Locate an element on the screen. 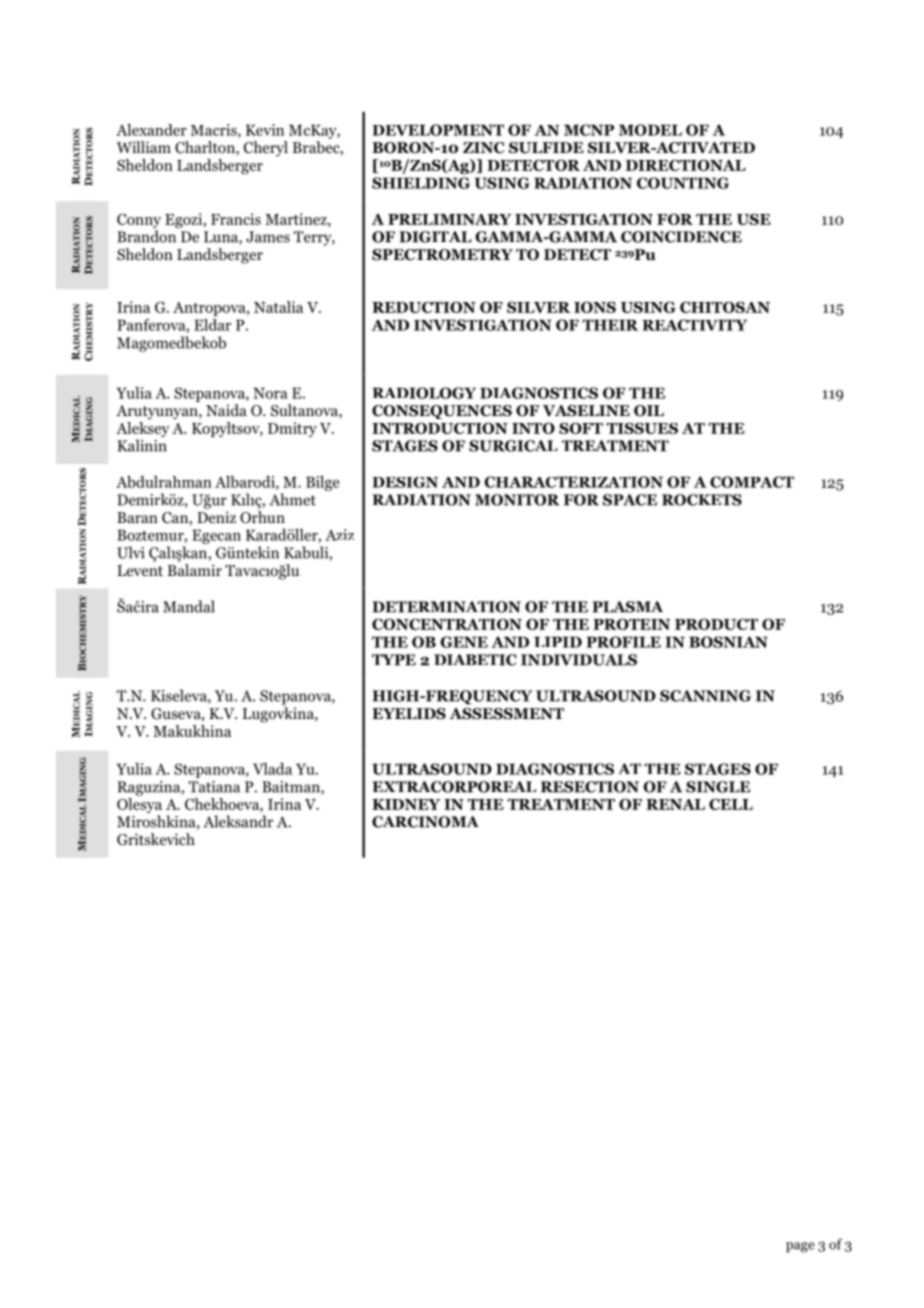 The width and height of the screenshot is (924, 1308). Nora is located at coordinates (270, 393).
